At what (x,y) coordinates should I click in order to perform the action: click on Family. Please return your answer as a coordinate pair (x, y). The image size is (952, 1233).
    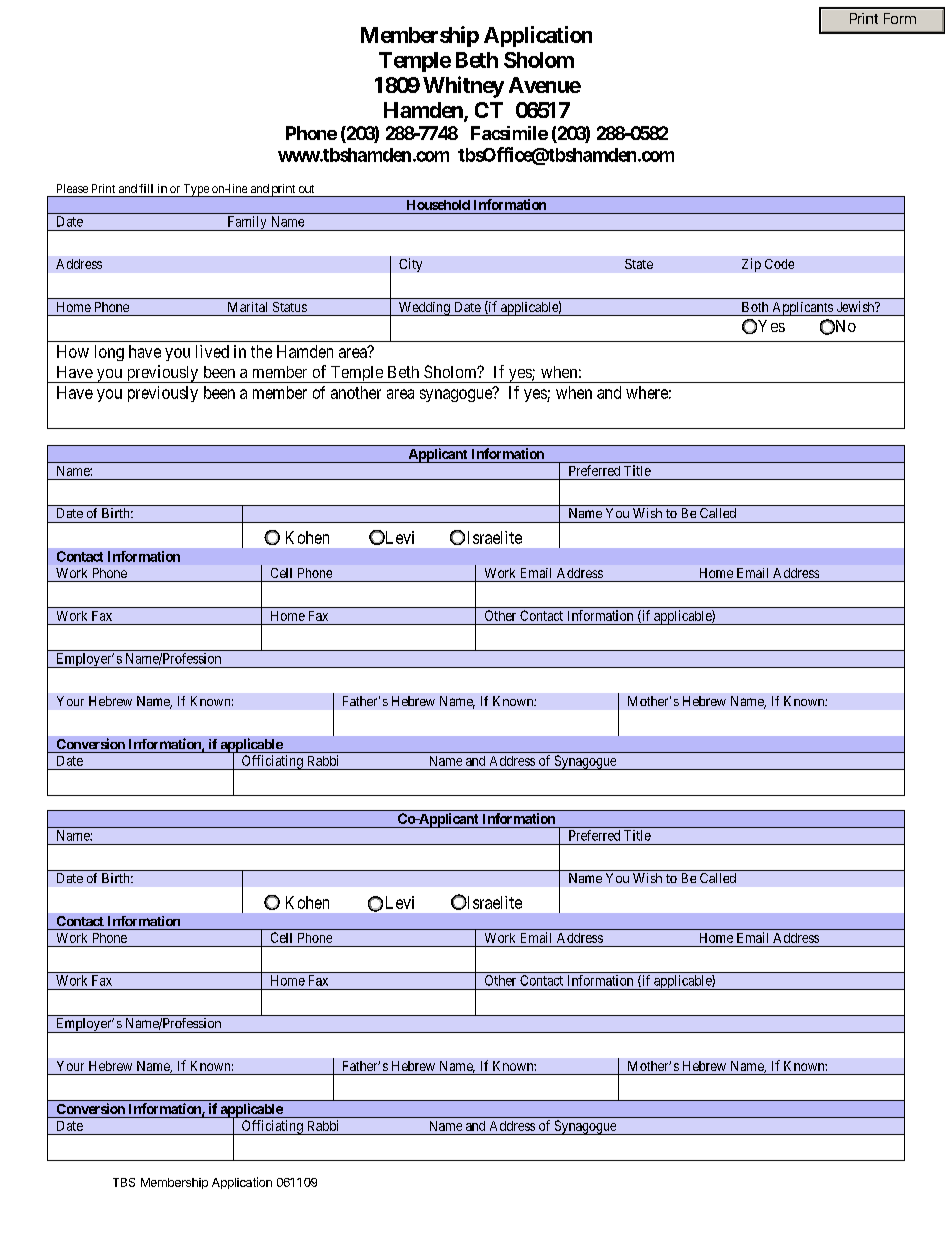
    Looking at the image, I should click on (247, 223).
